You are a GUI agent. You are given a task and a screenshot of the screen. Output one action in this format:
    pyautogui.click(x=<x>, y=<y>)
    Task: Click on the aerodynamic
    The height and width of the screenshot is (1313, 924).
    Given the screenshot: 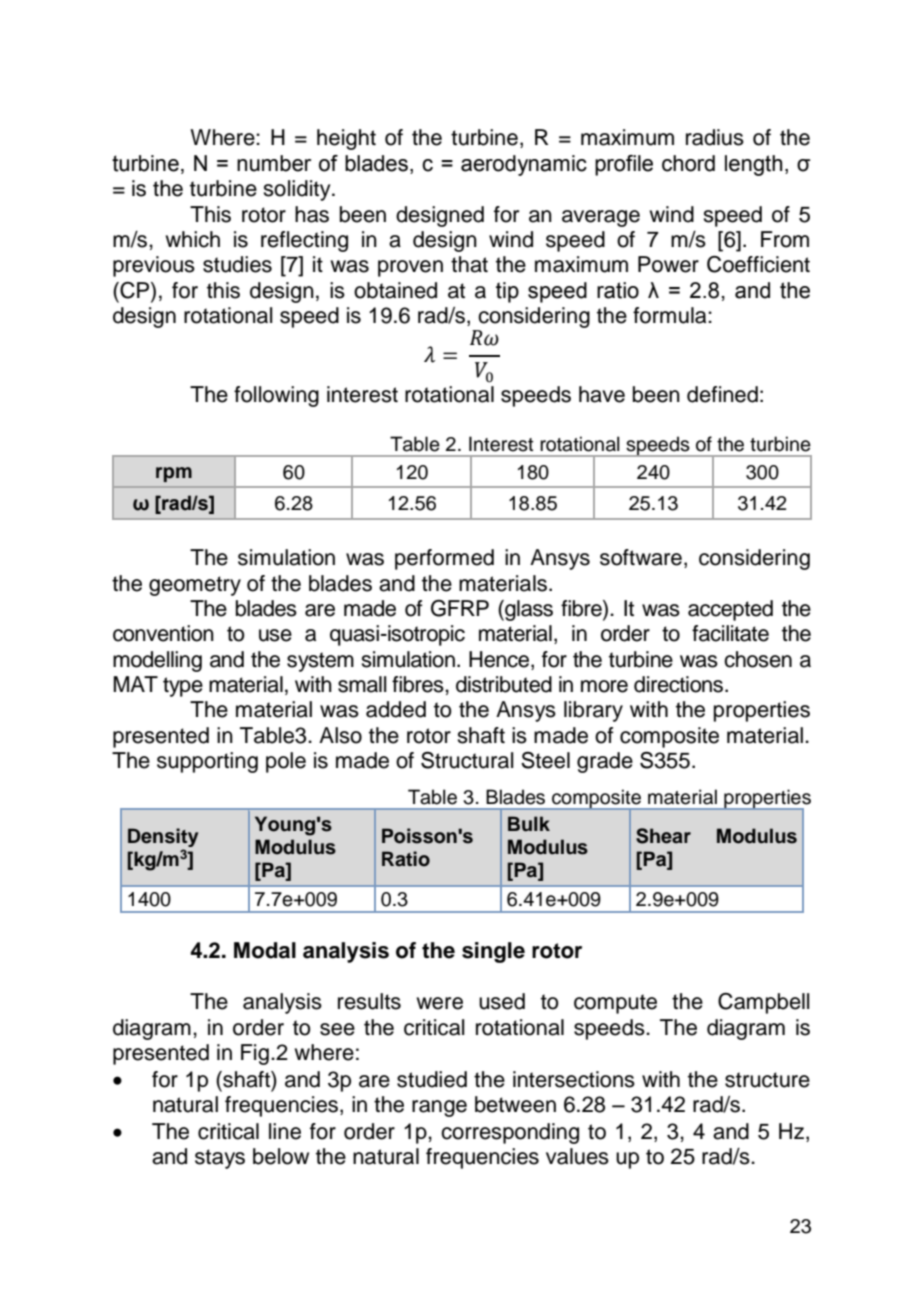 What is the action you would take?
    pyautogui.click(x=524, y=165)
